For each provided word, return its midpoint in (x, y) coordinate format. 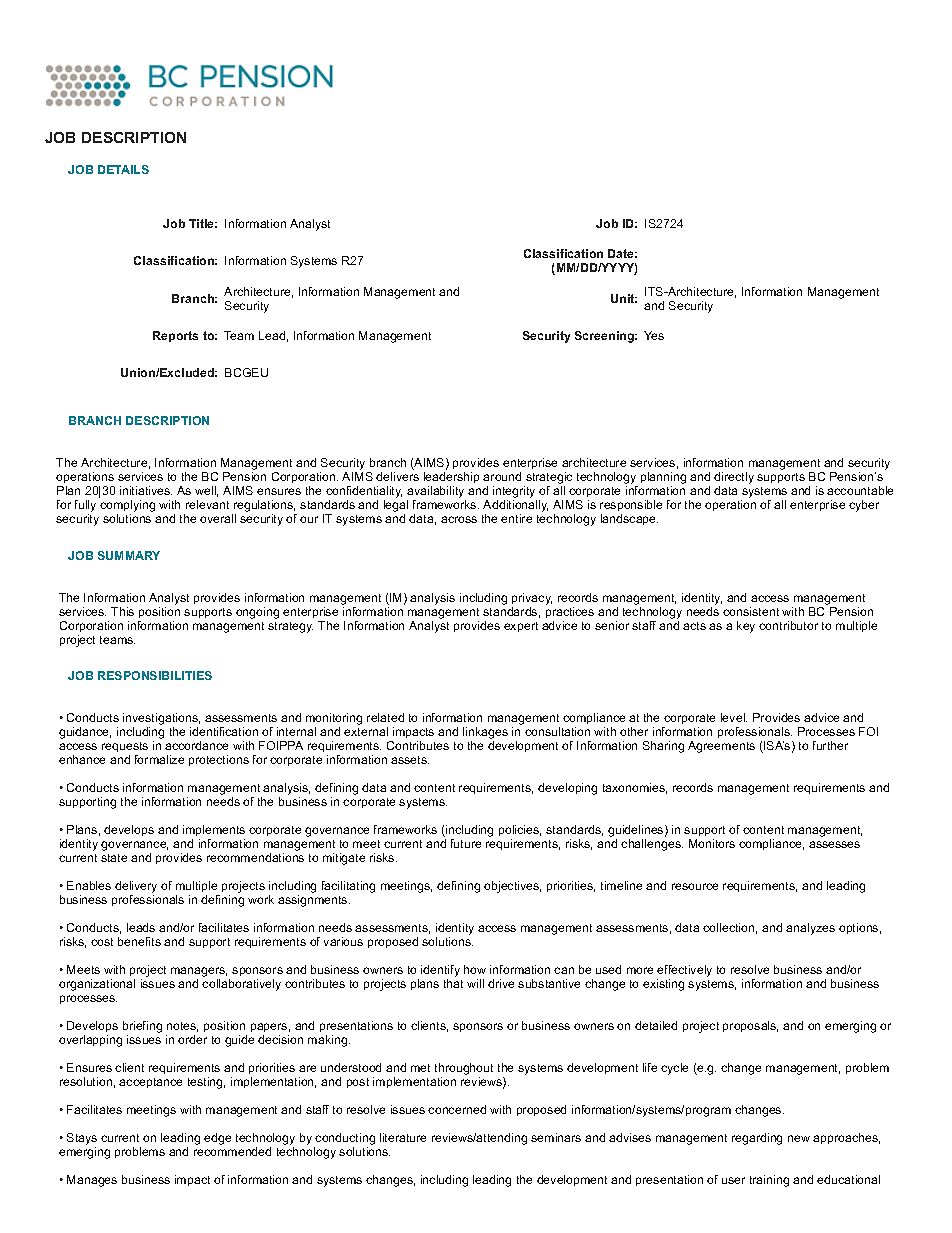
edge (217, 1139)
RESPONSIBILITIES (155, 675)
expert (521, 627)
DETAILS (123, 169)
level (734, 717)
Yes (654, 335)
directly (734, 479)
